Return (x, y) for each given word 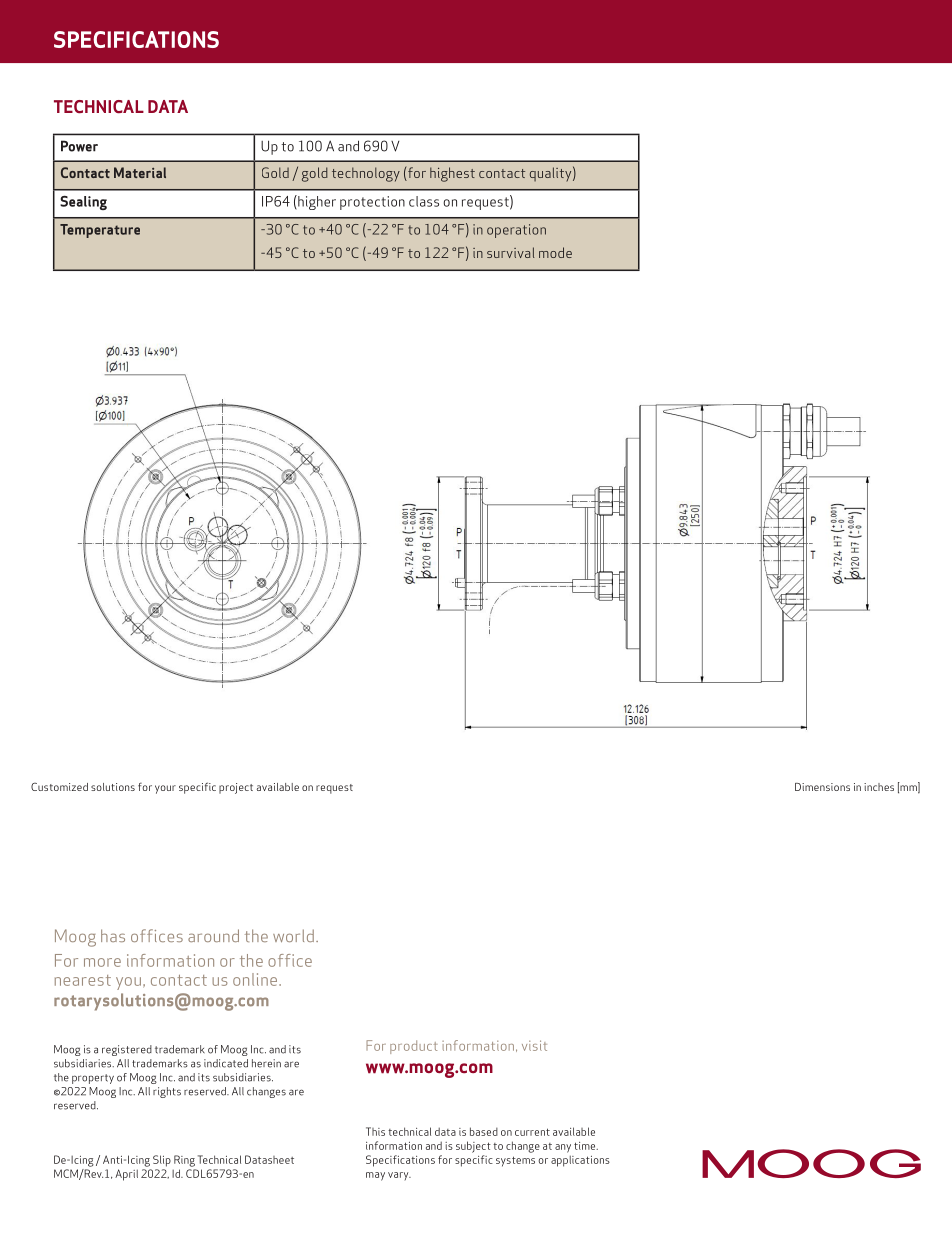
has (113, 935)
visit (534, 1045)
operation (516, 231)
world (293, 935)
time (586, 1146)
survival (510, 252)
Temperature (100, 231)
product (413, 1047)
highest (452, 174)
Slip (162, 1161)
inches (879, 787)
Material (140, 172)
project (236, 788)
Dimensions (822, 787)
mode (555, 252)
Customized (59, 787)
